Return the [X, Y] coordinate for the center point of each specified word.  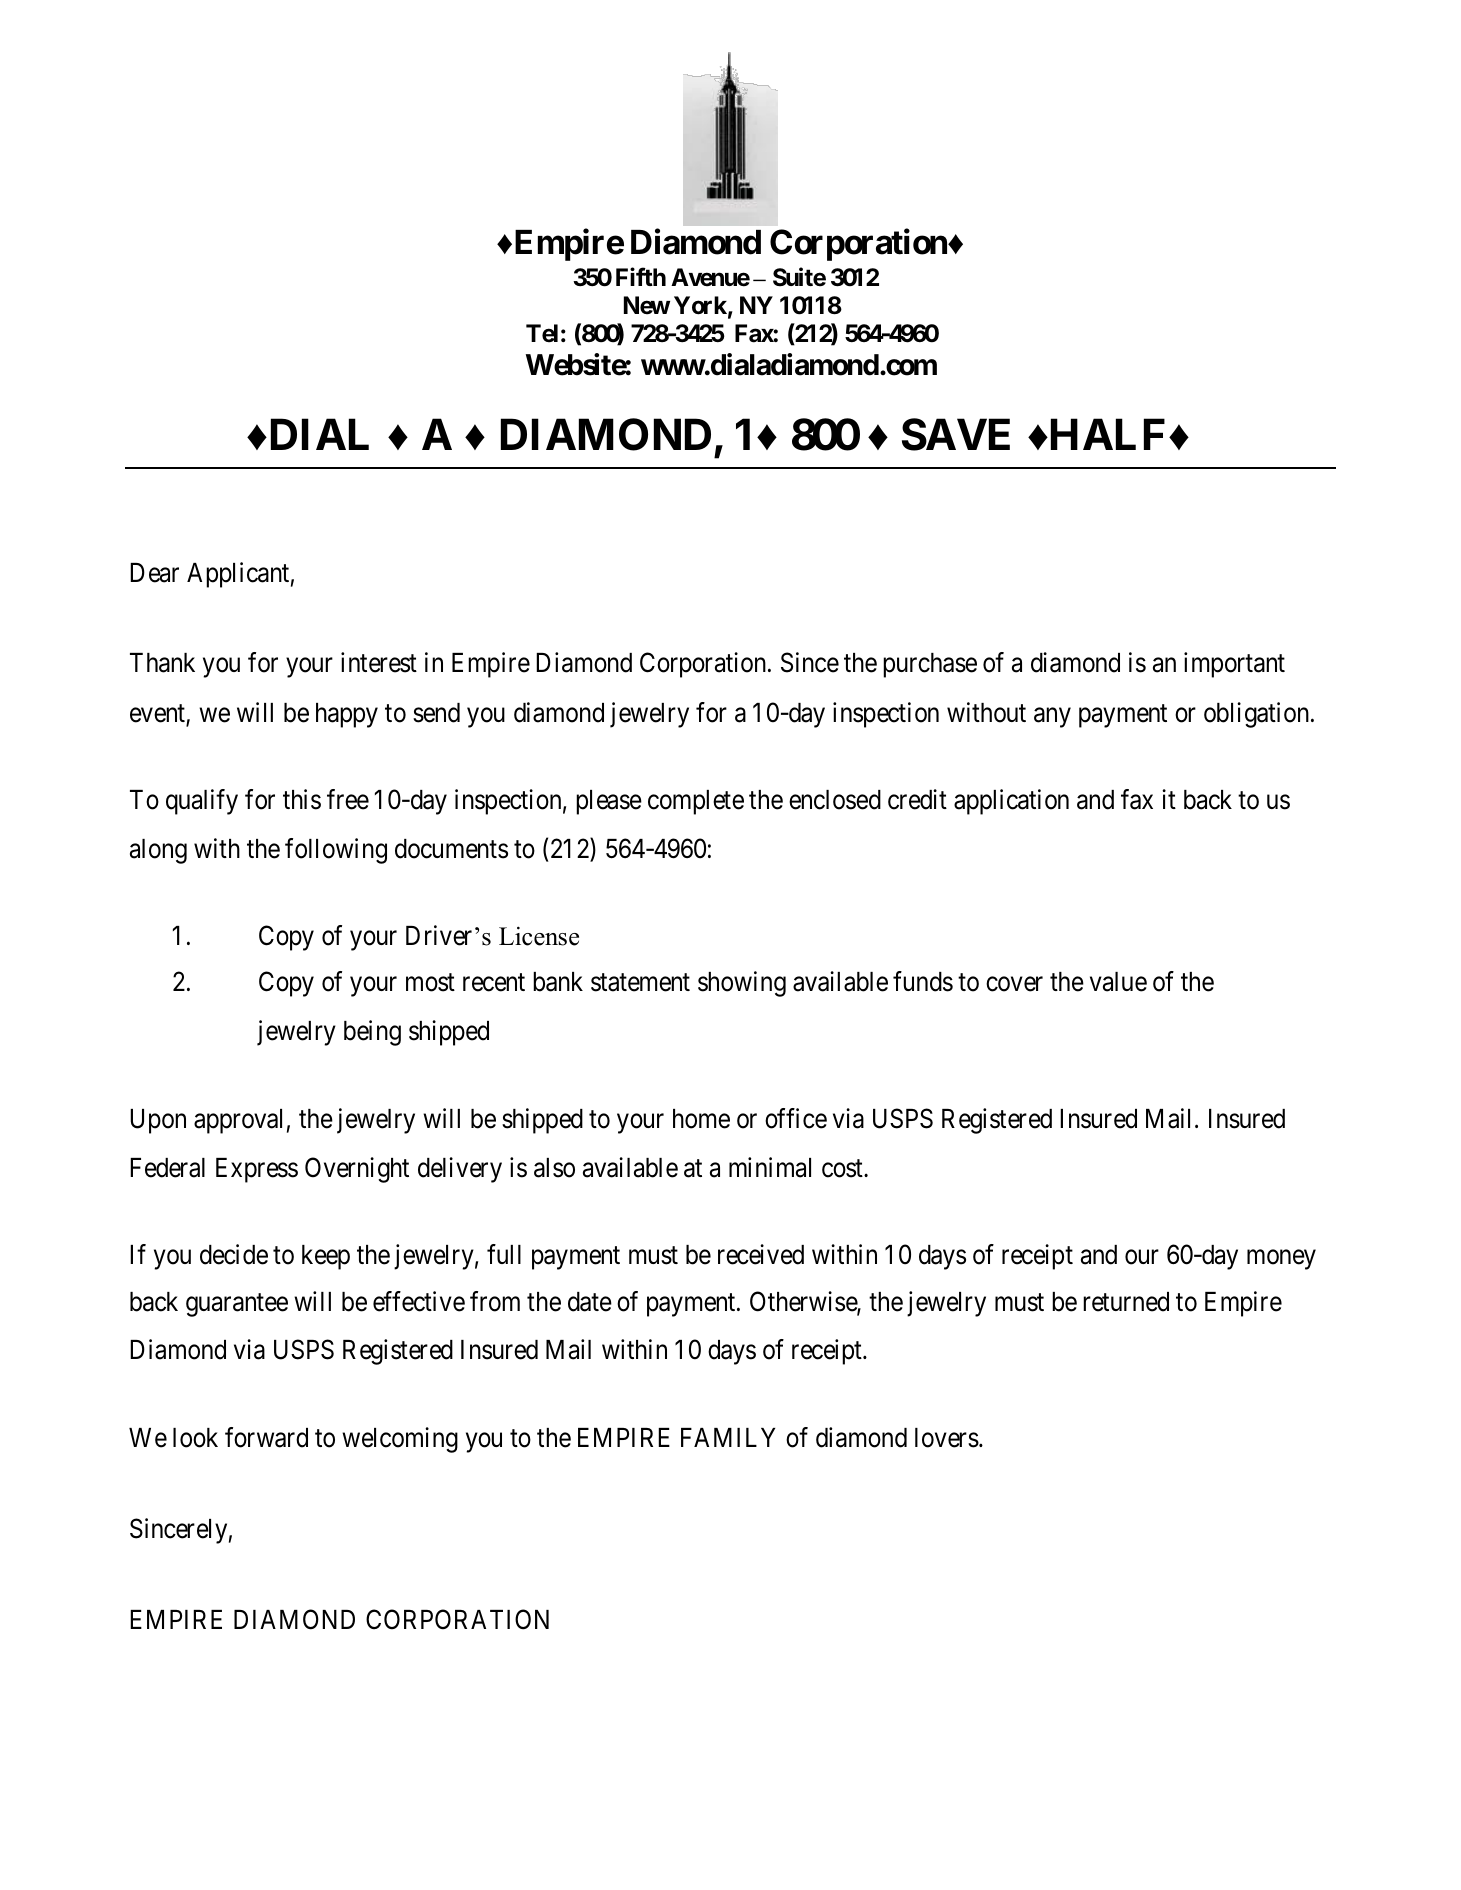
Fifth [641, 276]
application [1011, 802]
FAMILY [728, 1437]
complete [696, 802]
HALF [1106, 434]
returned [1126, 1302]
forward [266, 1437]
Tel [542, 333]
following [336, 851]
